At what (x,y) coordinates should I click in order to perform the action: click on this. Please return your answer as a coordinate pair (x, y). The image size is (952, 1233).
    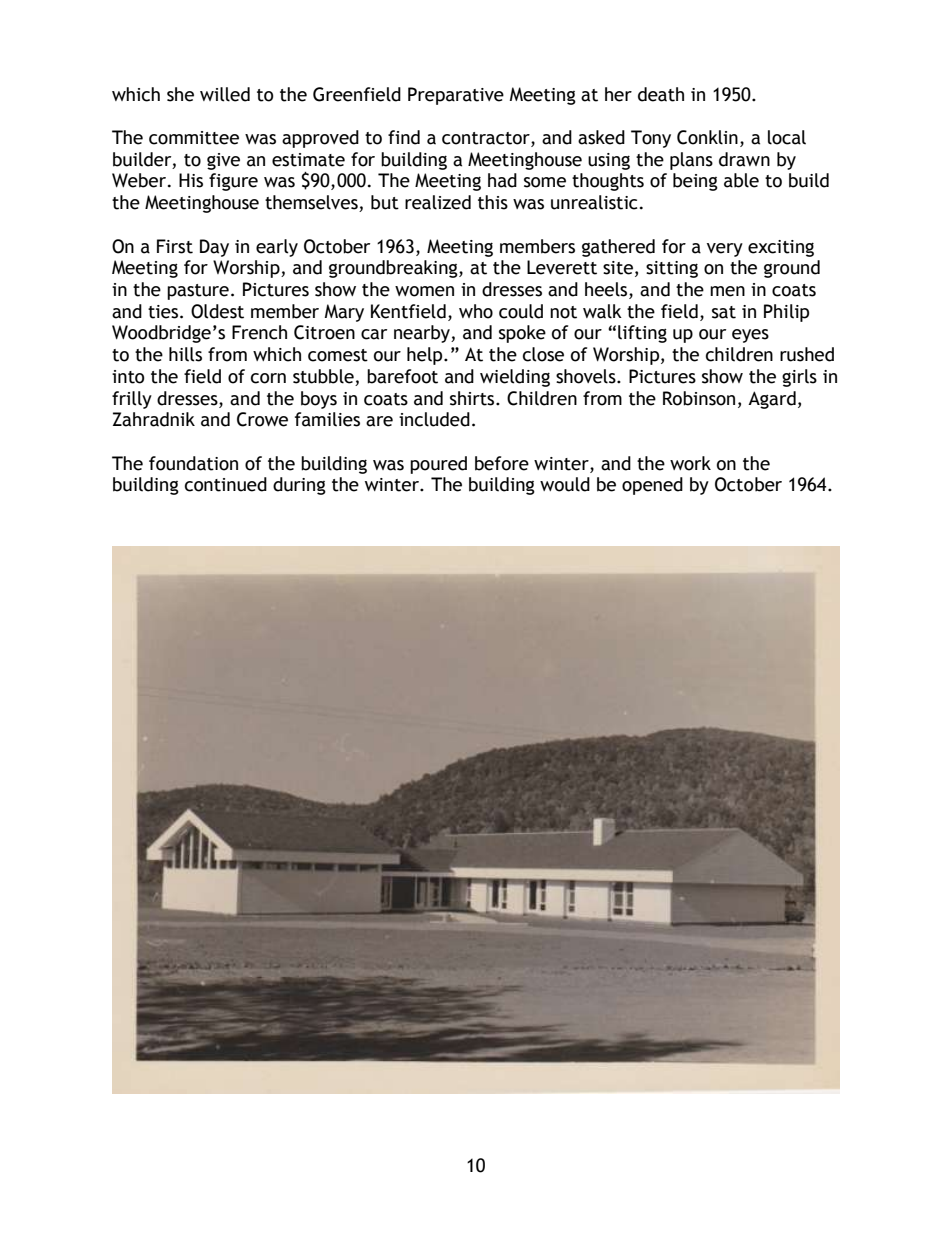
    Looking at the image, I should click on (493, 202).
